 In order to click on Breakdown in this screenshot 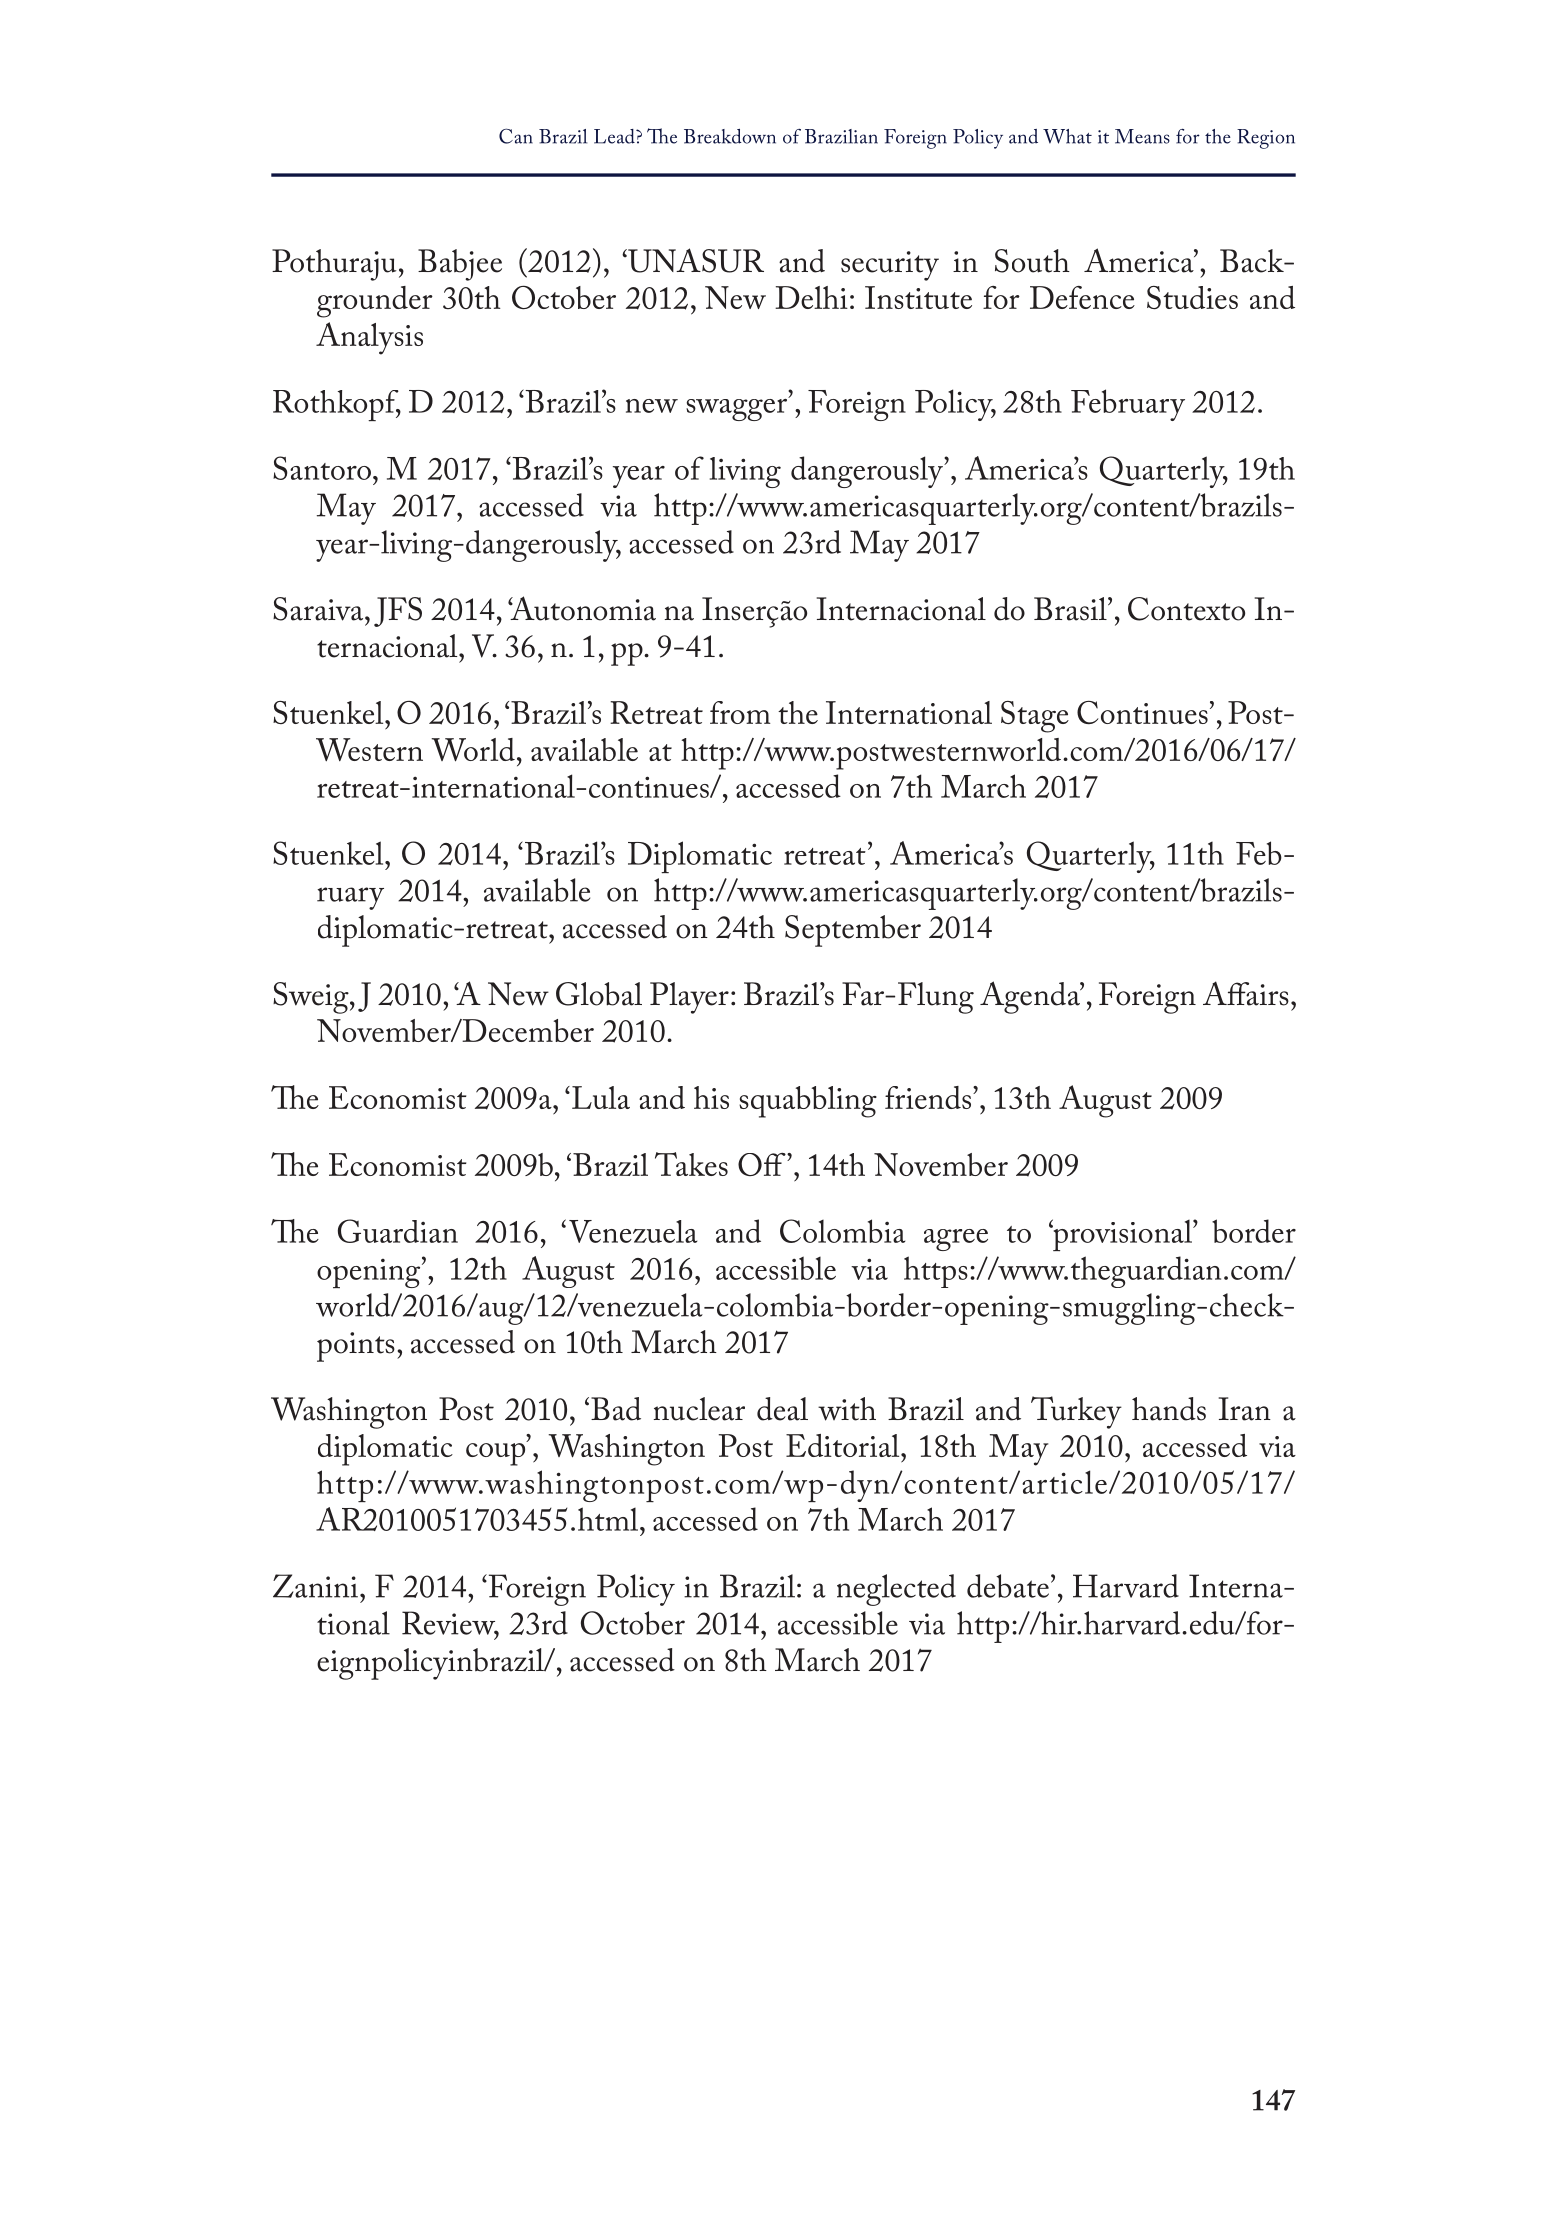, I will do `click(730, 136)`.
